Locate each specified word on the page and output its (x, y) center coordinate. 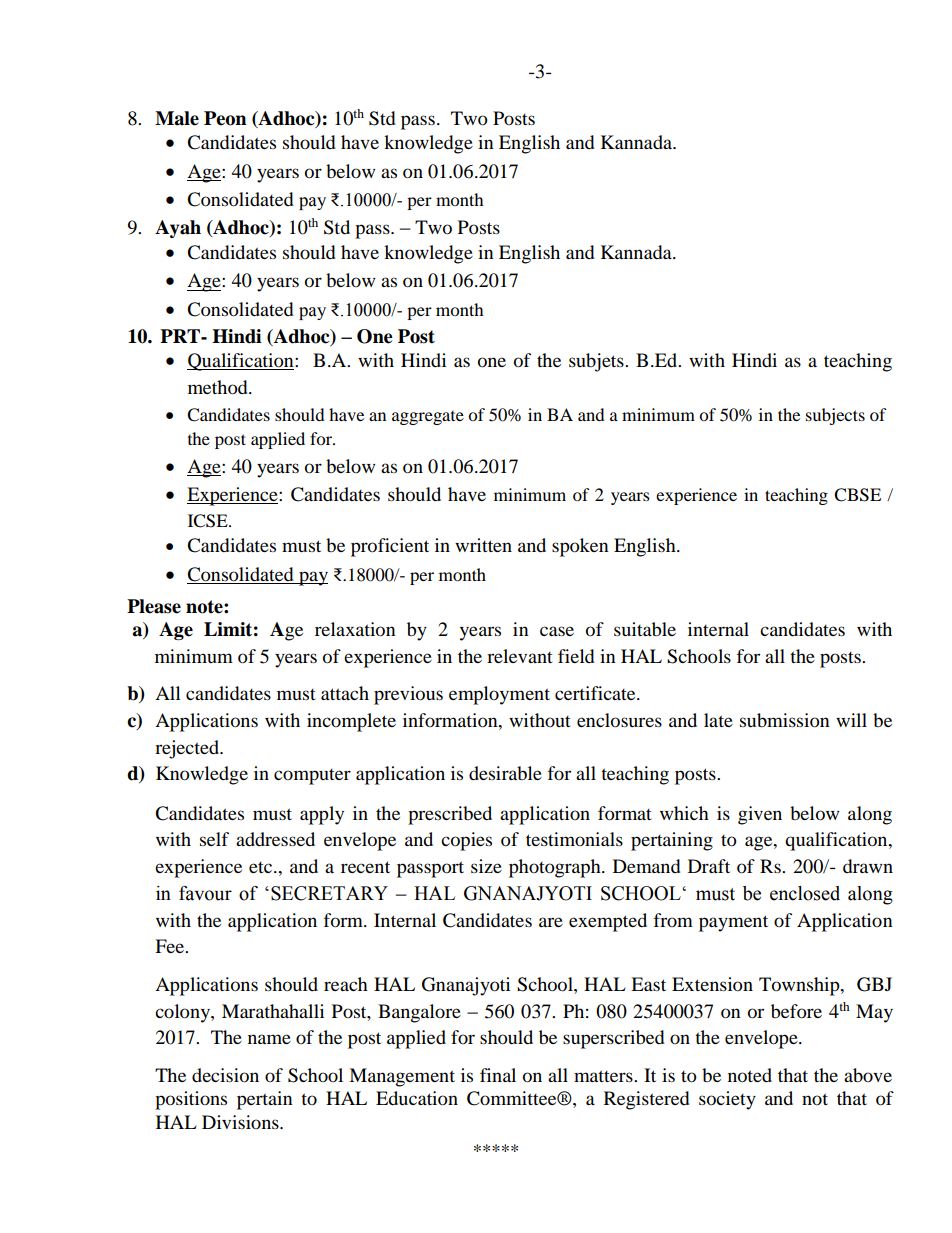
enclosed (805, 893)
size (486, 866)
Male (177, 118)
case (557, 631)
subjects (835, 416)
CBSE (857, 495)
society (727, 1100)
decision (225, 1075)
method (219, 387)
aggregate (428, 418)
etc (262, 867)
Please (154, 606)
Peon (225, 118)
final (498, 1075)
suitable (645, 629)
